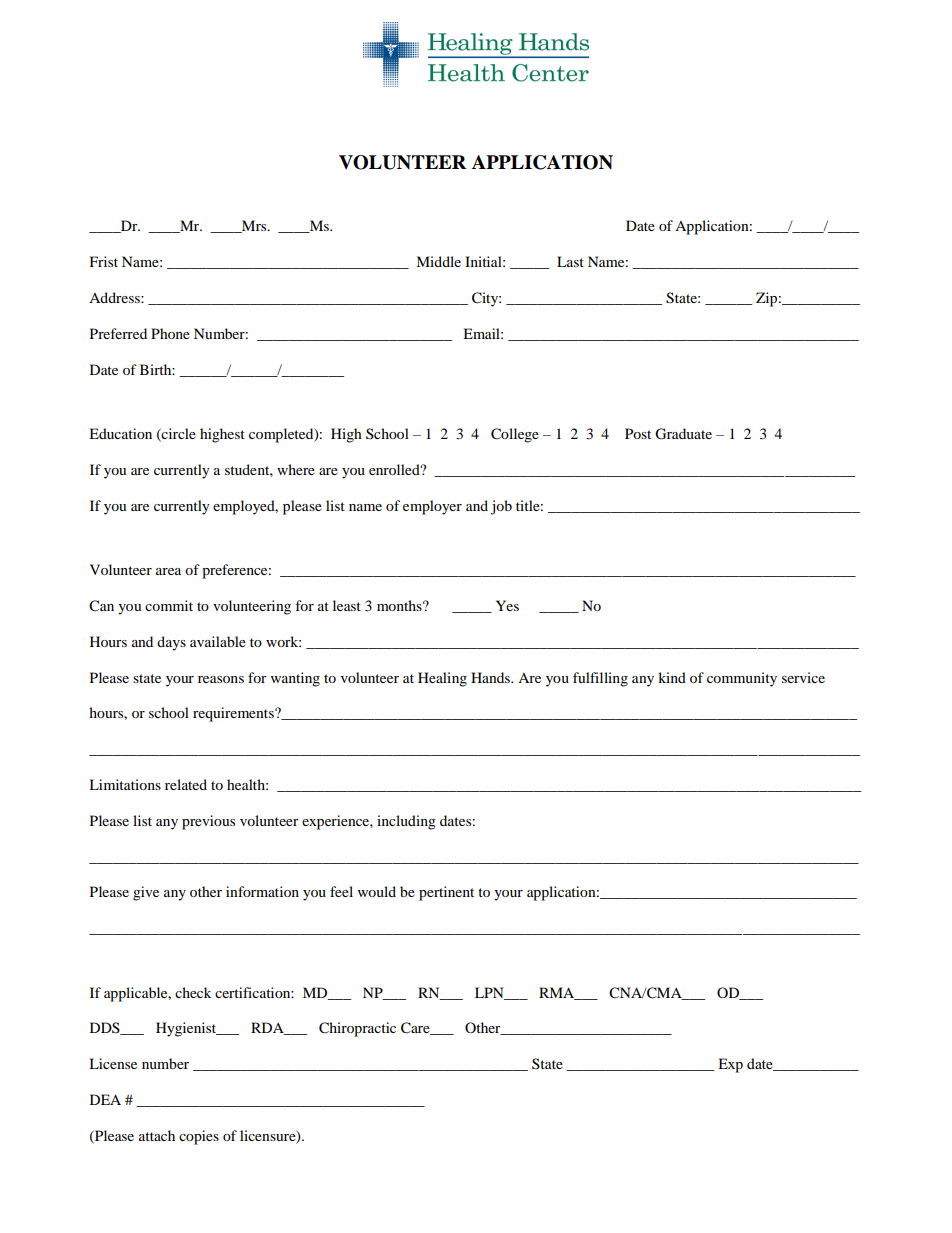  I want to click on Last, so click(570, 261).
